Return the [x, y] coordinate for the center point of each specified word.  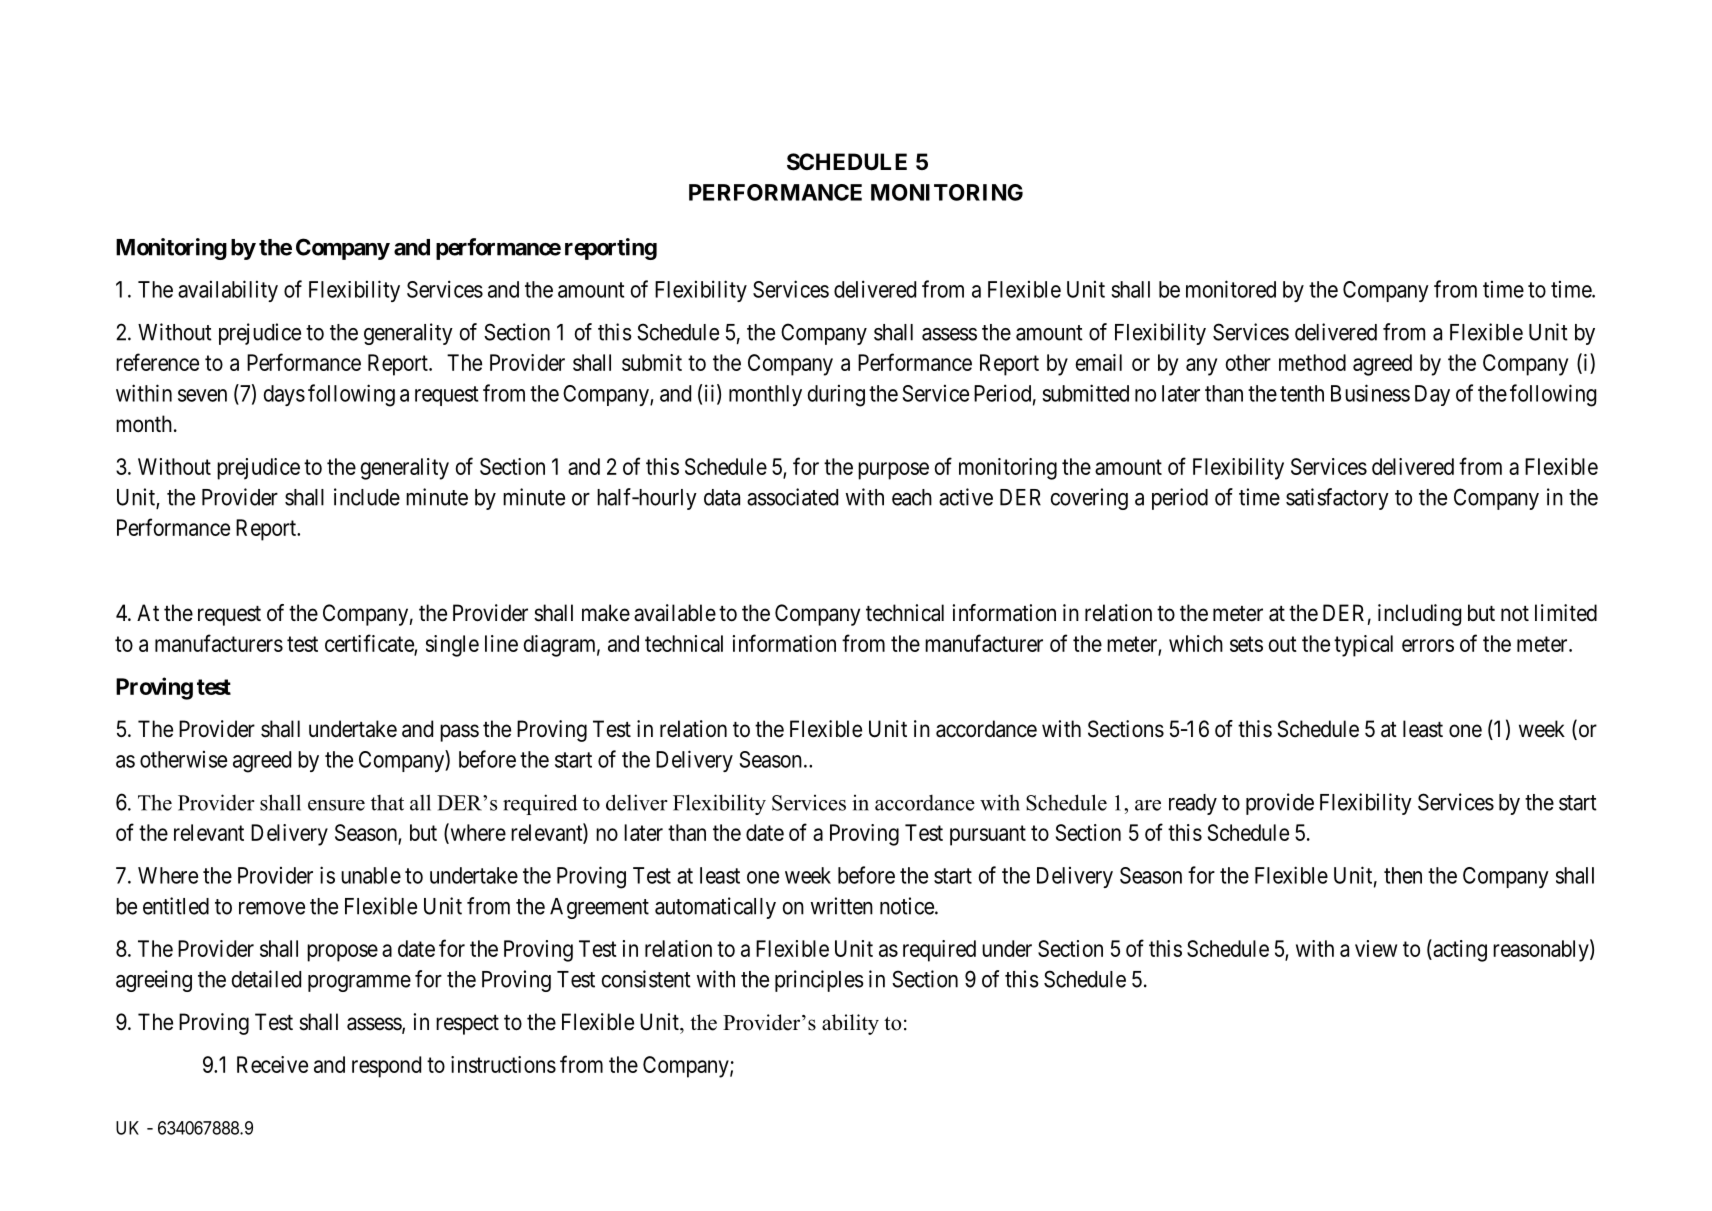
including [1419, 615]
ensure [336, 805]
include [367, 497]
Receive [272, 1064]
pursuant [988, 835]
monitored [1231, 289]
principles [819, 981]
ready [1193, 804]
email [1098, 362]
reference [157, 362]
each [912, 497]
